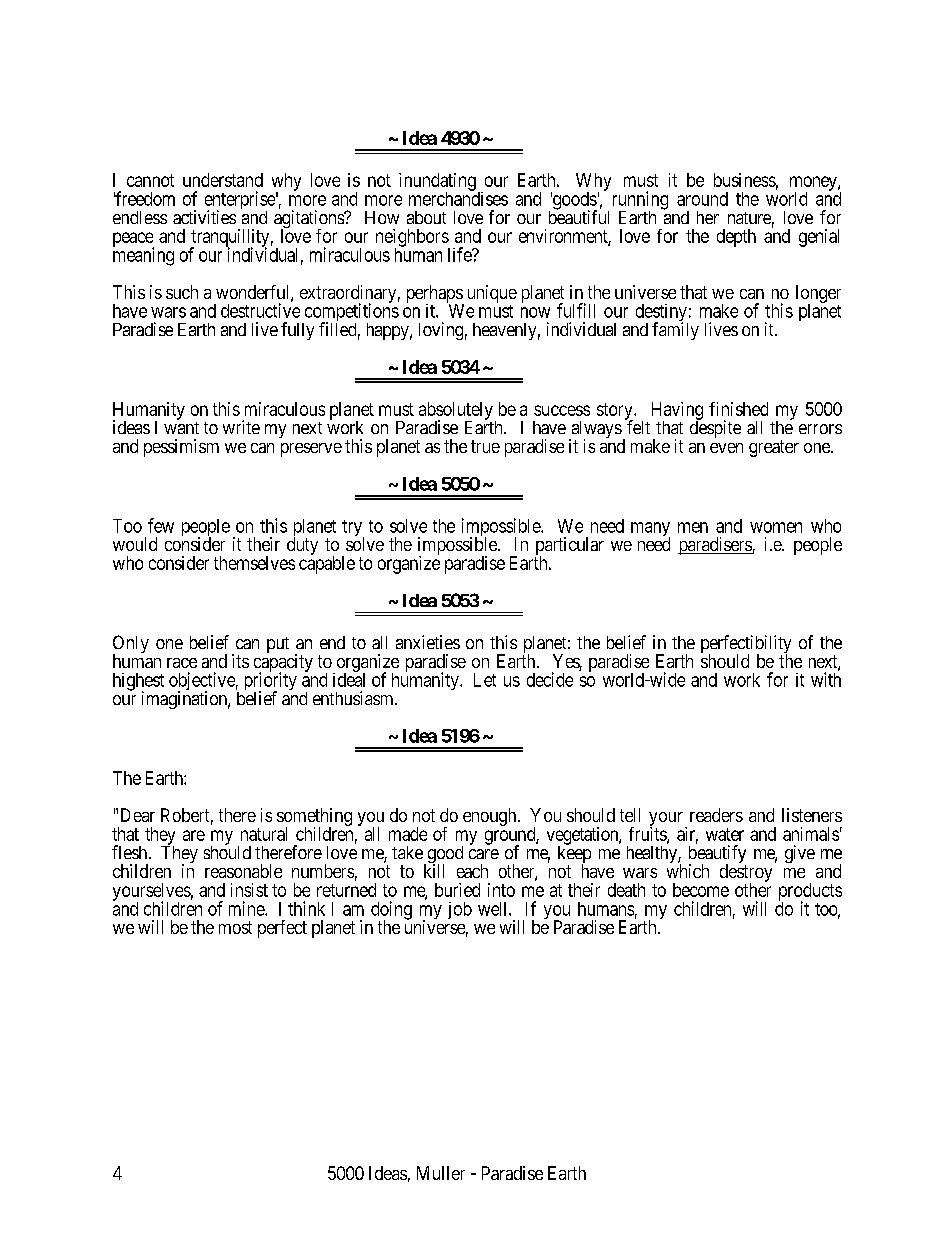 This document has height=1233, width=952. I want to click on natural, so click(264, 834).
